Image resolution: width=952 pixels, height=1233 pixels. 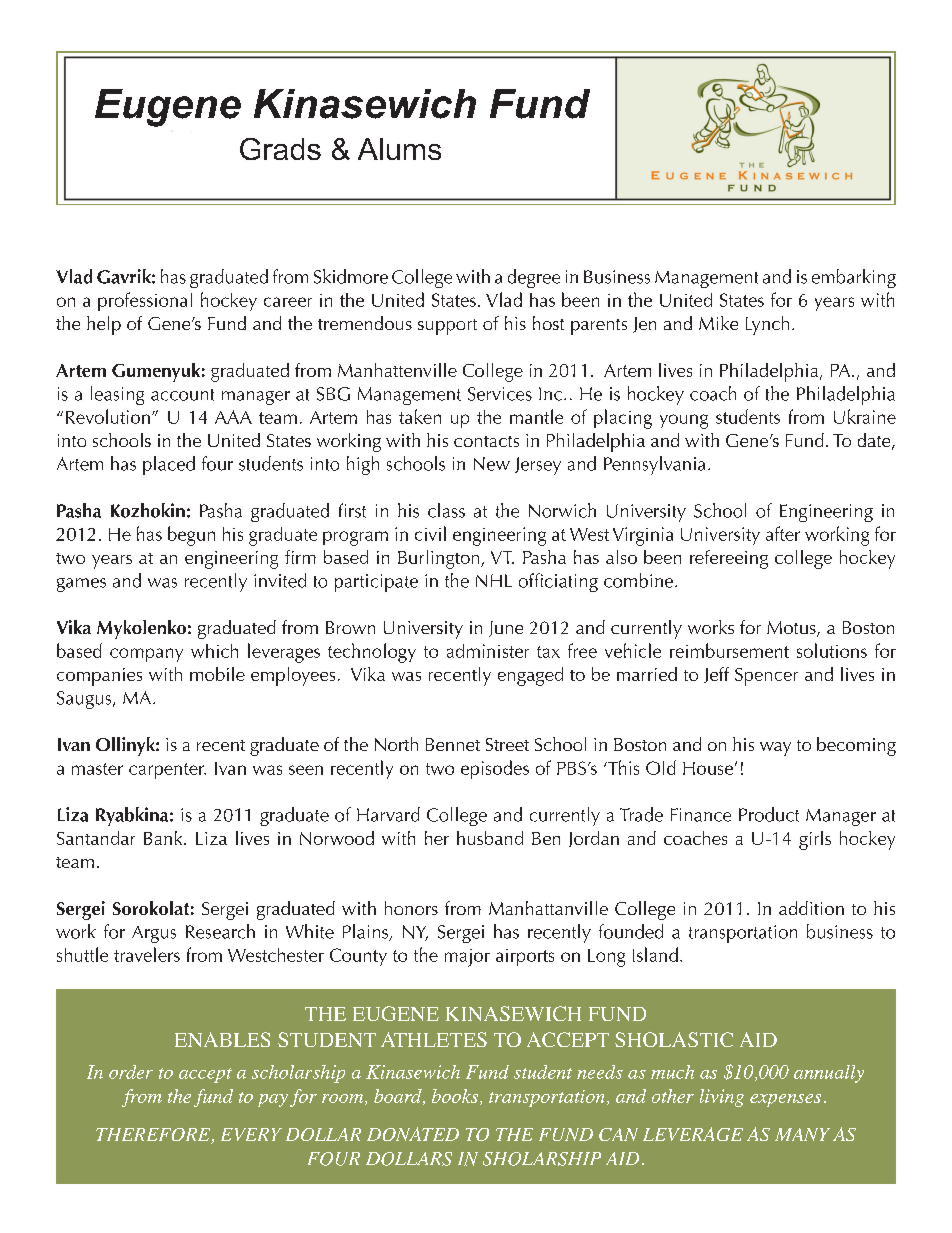 What do you see at coordinates (131, 1072) in the document?
I see `order` at bounding box center [131, 1072].
